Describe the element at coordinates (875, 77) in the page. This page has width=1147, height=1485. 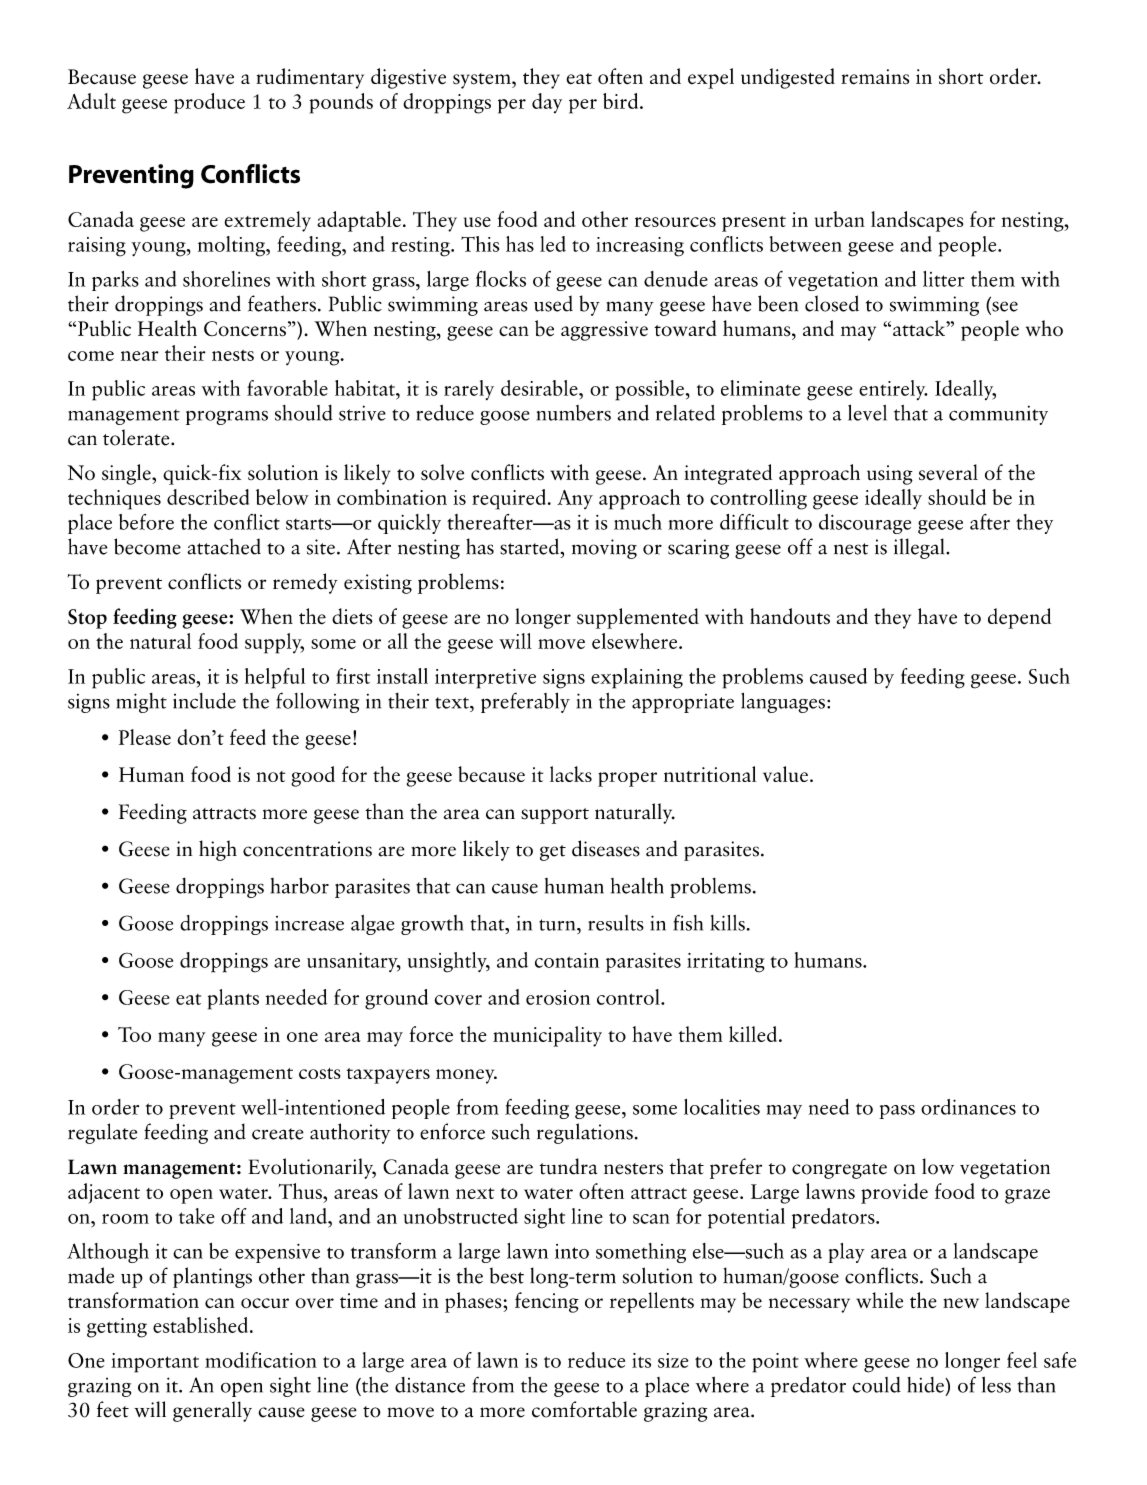
I see `remains` at that location.
